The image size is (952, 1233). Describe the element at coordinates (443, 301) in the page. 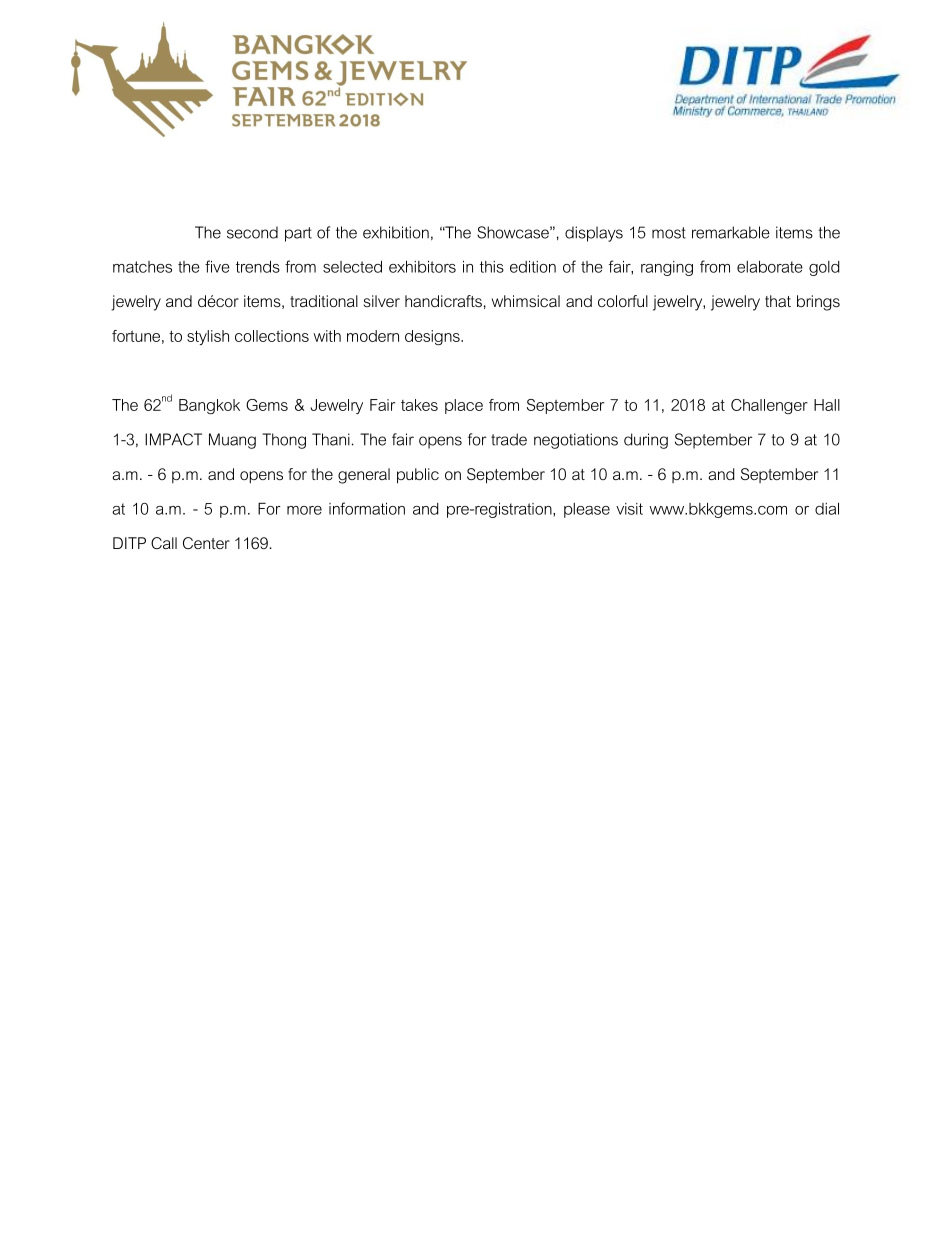

I see `handicrafts` at that location.
